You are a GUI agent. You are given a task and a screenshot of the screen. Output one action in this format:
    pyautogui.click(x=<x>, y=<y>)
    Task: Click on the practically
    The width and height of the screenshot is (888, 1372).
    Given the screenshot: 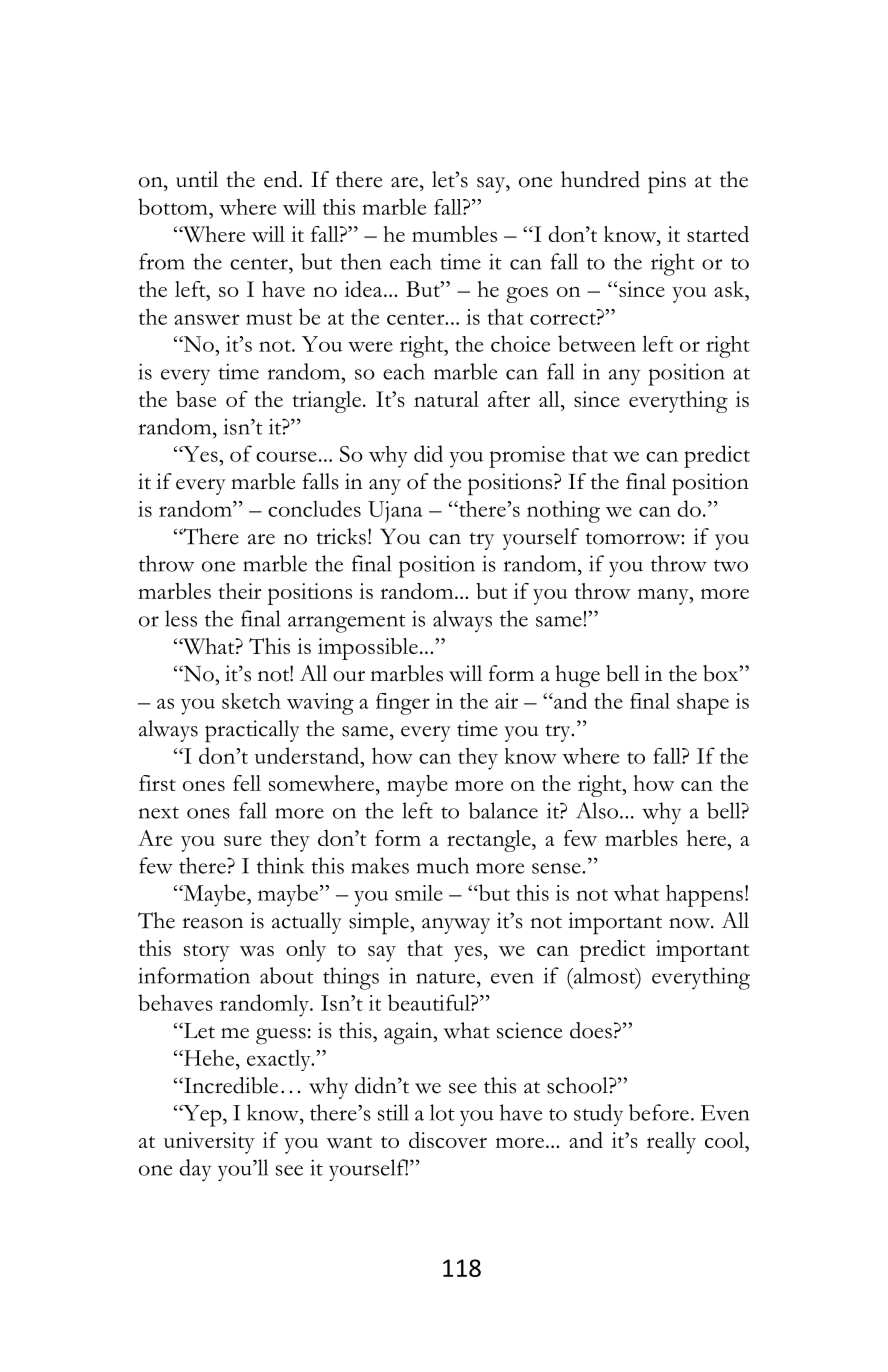 What is the action you would take?
    pyautogui.click(x=252, y=731)
